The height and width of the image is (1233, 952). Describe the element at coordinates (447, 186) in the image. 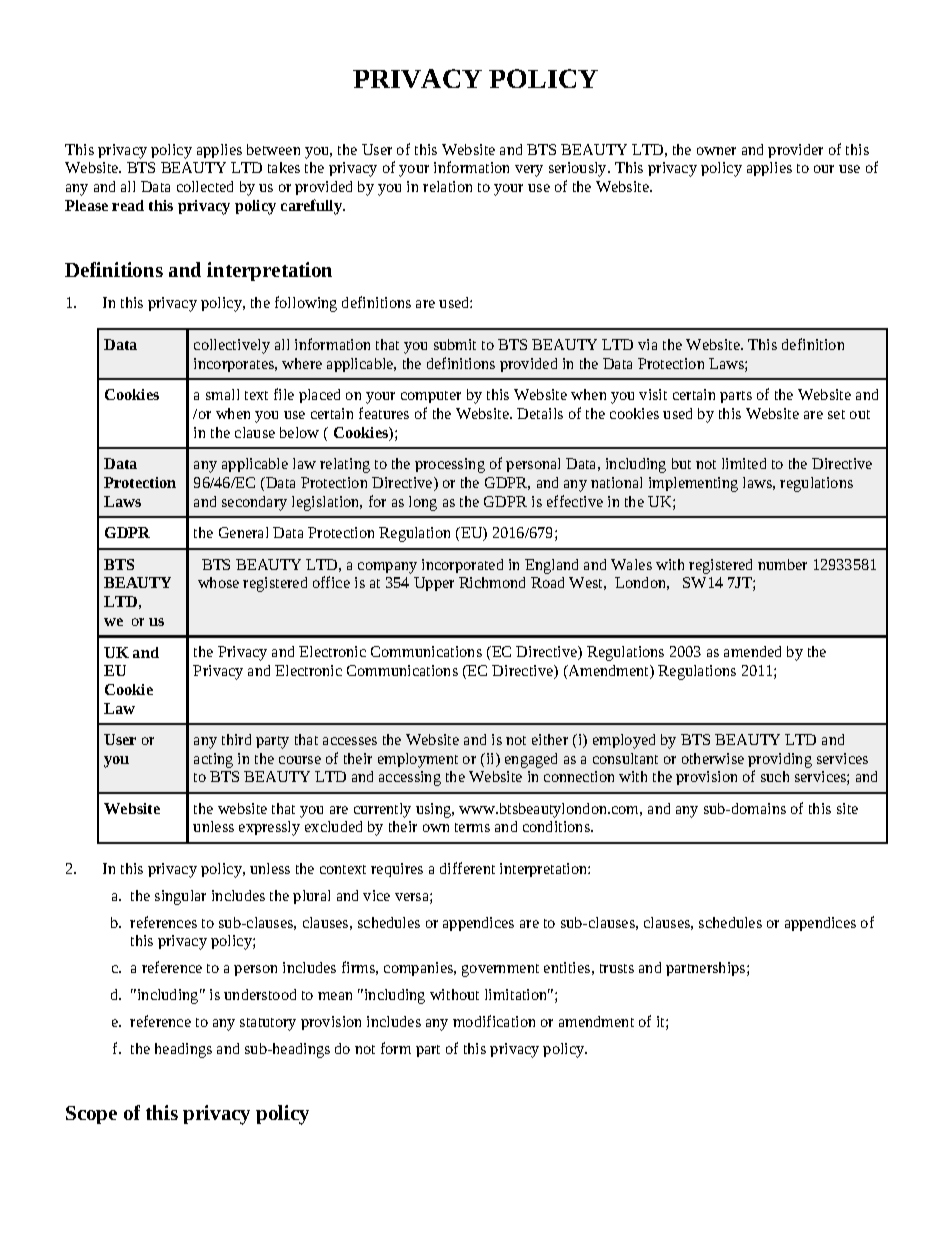

I see `relation` at that location.
